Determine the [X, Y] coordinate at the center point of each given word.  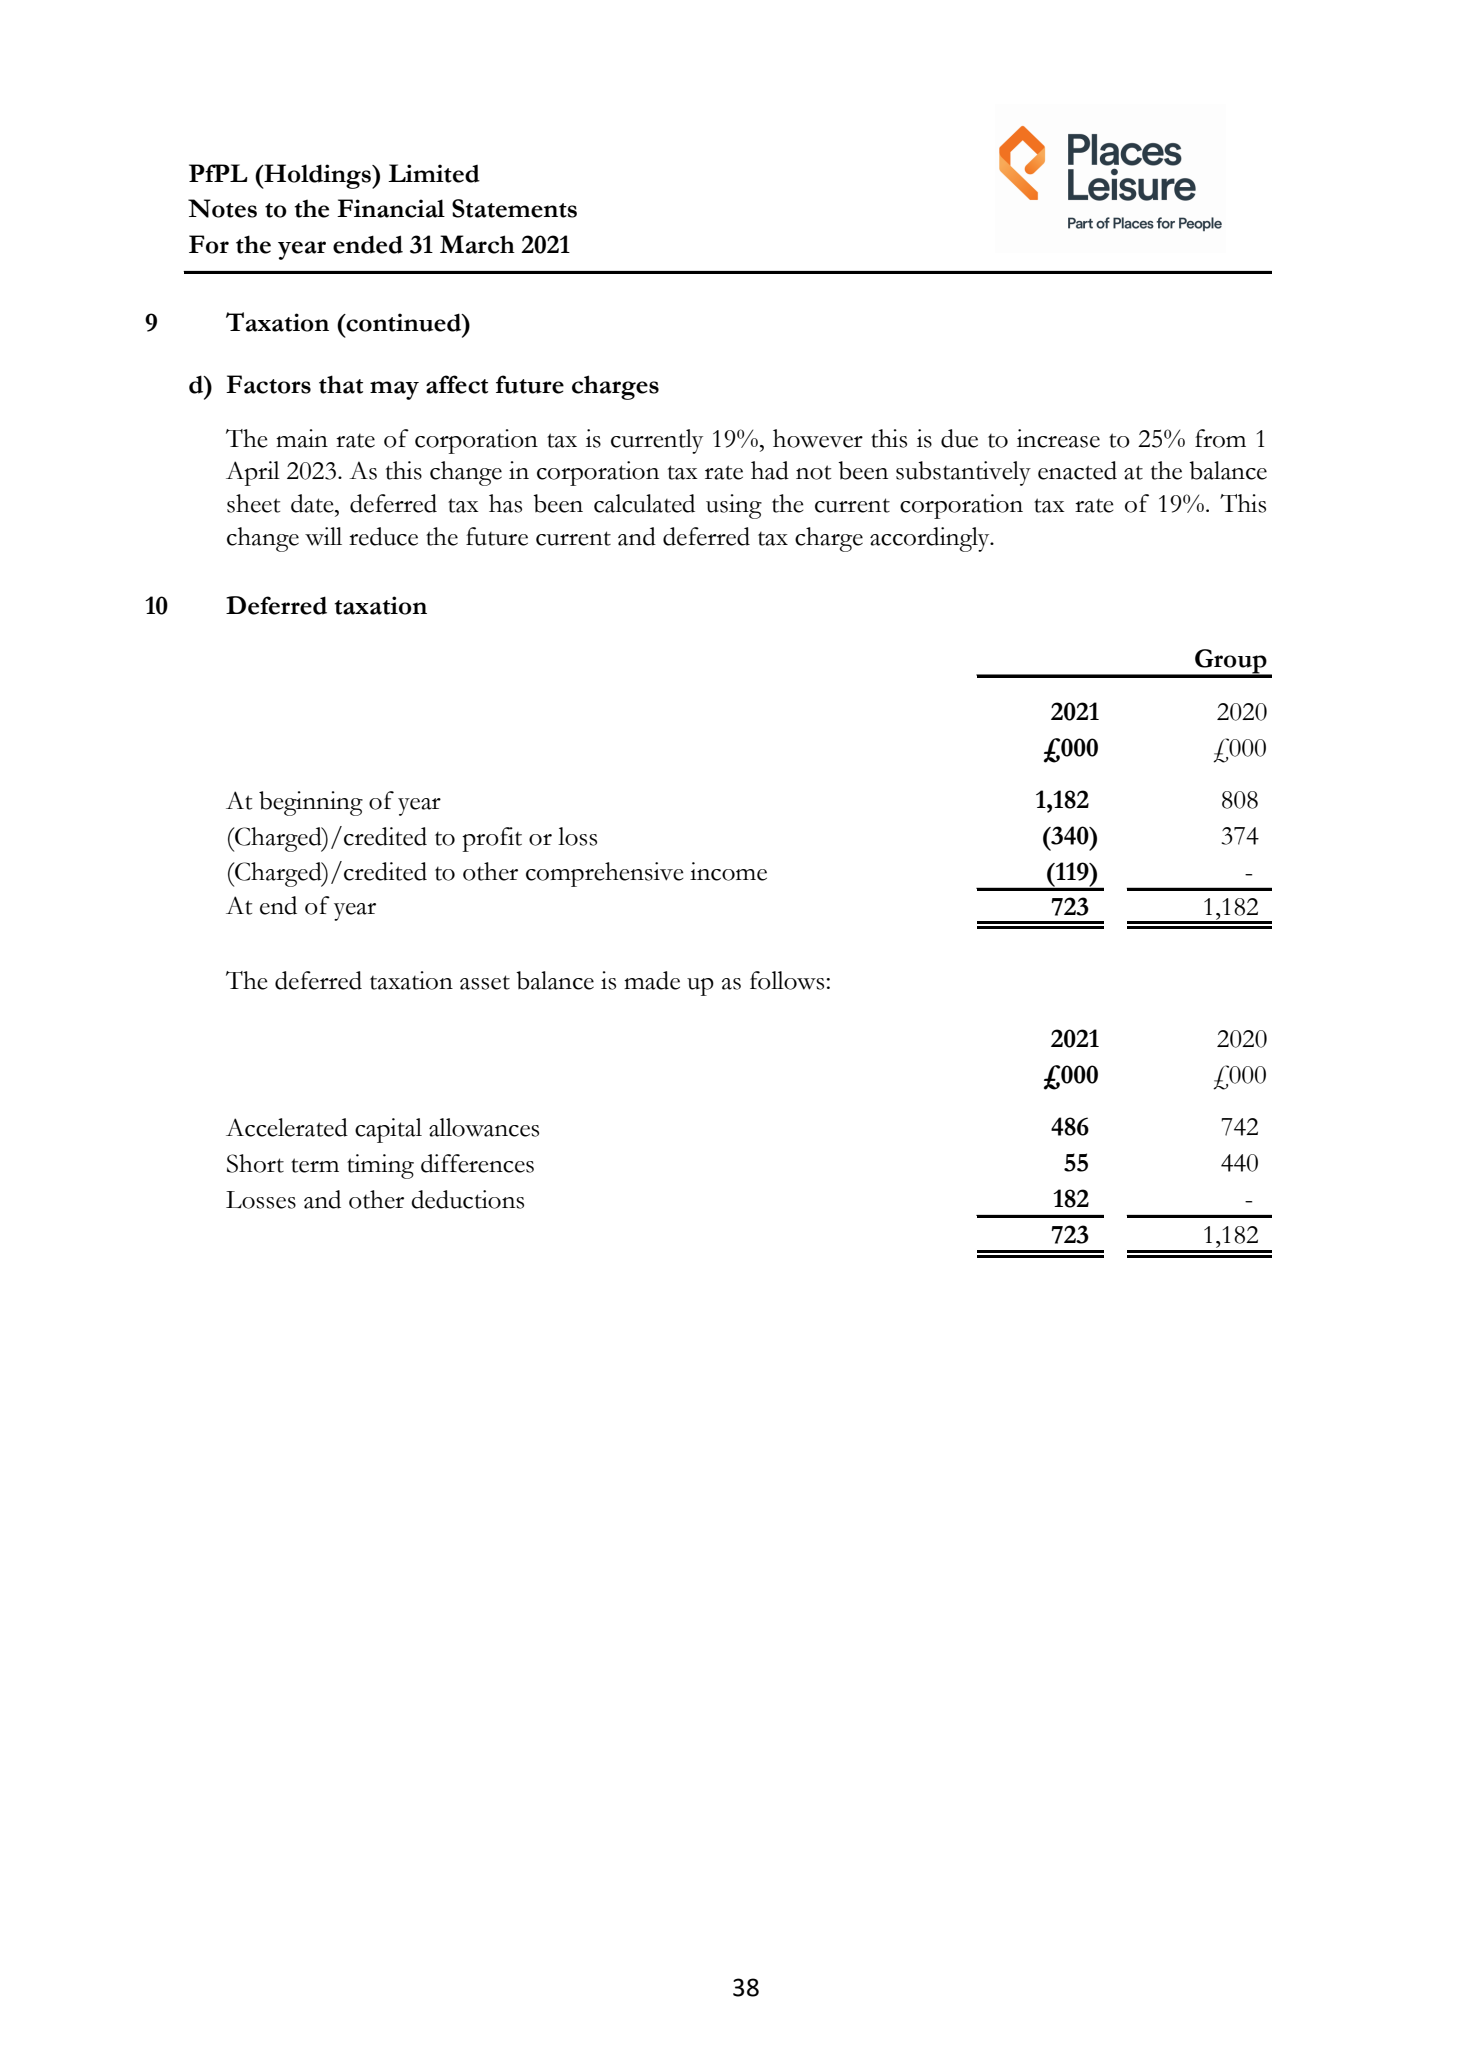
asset [485, 982]
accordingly [931, 539]
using [734, 506]
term [315, 1165]
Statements [514, 208]
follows [787, 980]
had [770, 470]
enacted [1077, 470]
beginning [311, 803]
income [728, 871]
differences [477, 1163]
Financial [391, 208]
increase [1058, 438]
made [652, 980]
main [302, 438]
